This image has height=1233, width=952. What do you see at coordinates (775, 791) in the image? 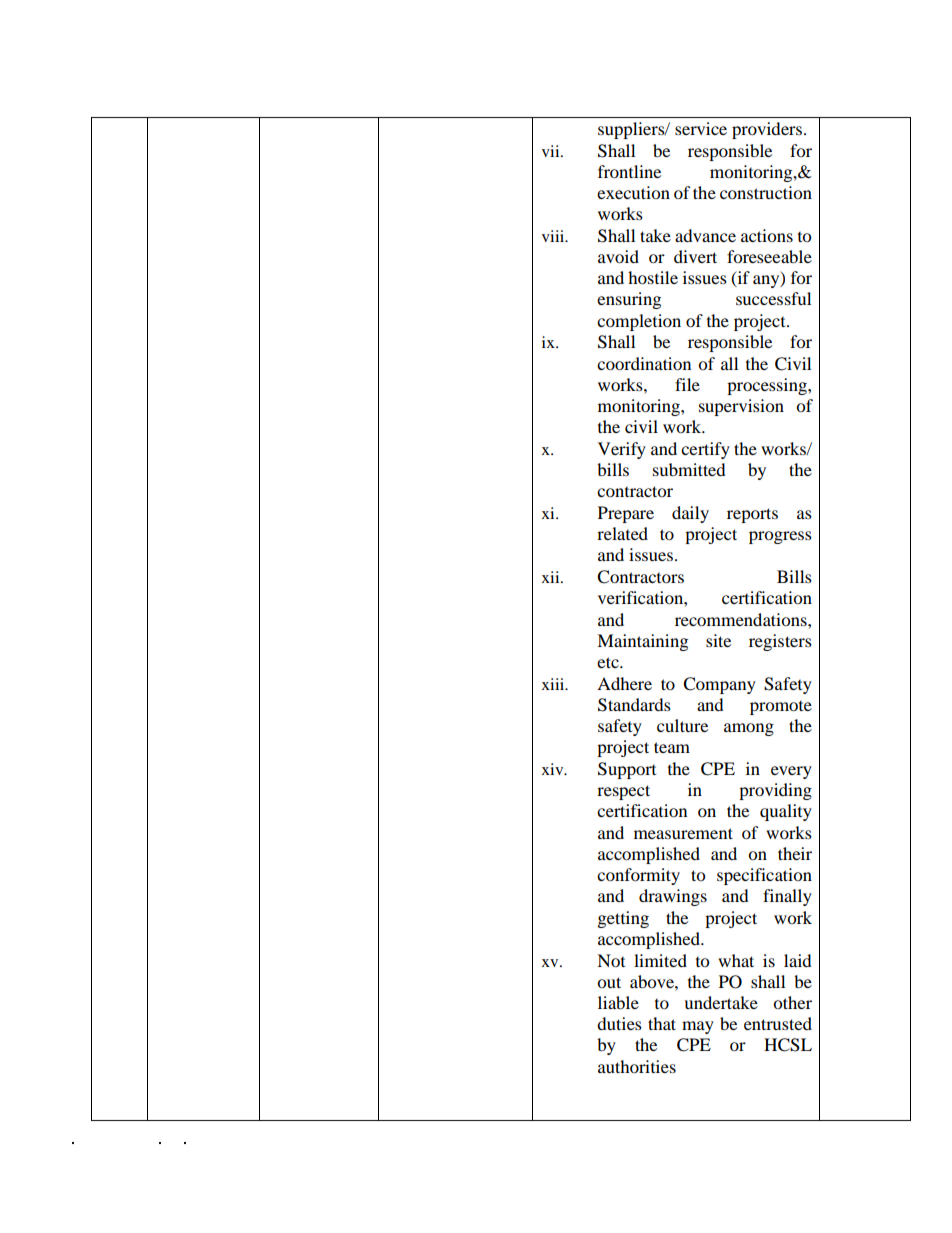
I see `providing` at bounding box center [775, 791].
